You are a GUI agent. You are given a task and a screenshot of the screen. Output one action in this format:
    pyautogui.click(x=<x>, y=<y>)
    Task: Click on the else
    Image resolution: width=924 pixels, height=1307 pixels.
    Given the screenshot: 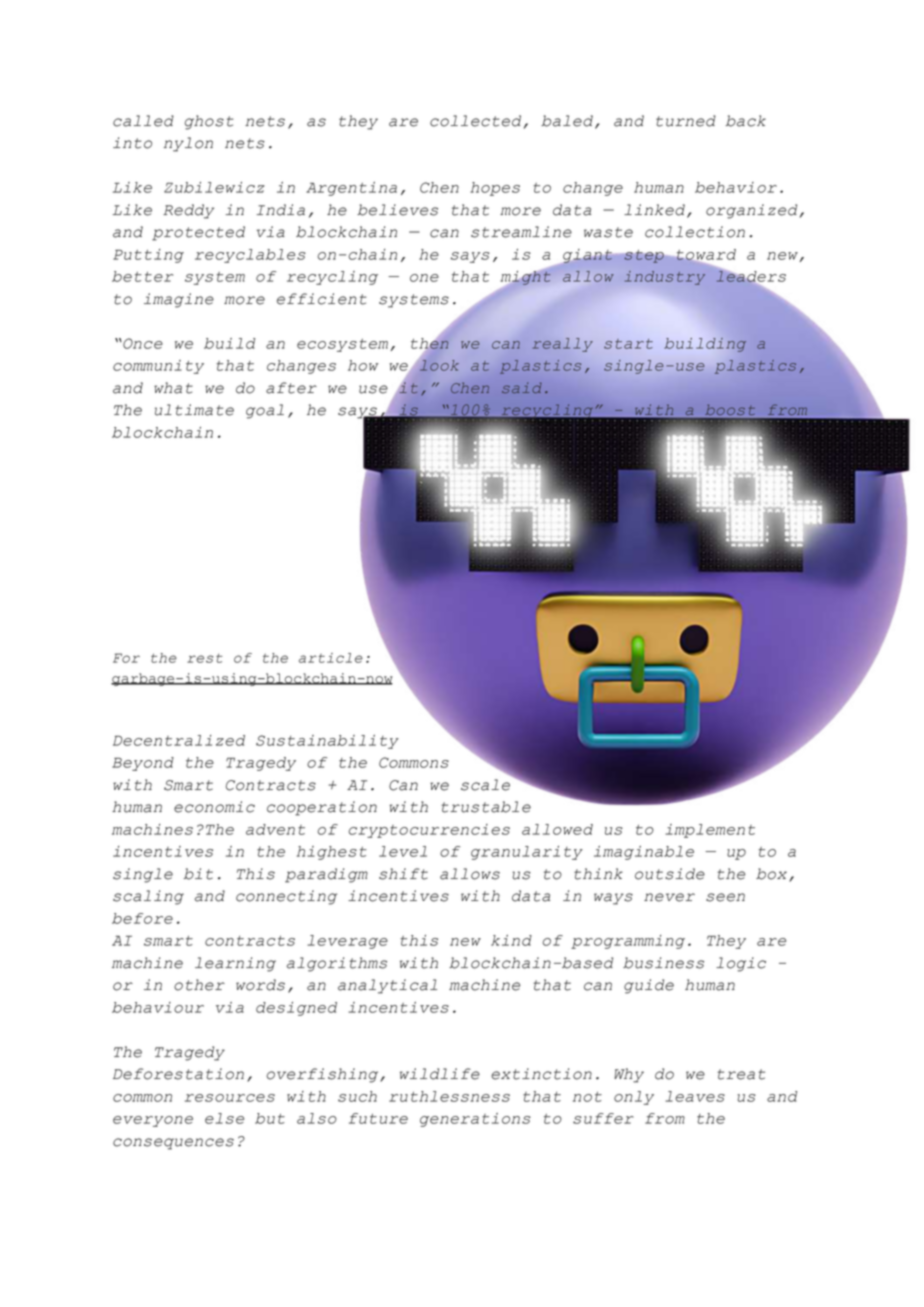 What is the action you would take?
    pyautogui.click(x=224, y=1118)
